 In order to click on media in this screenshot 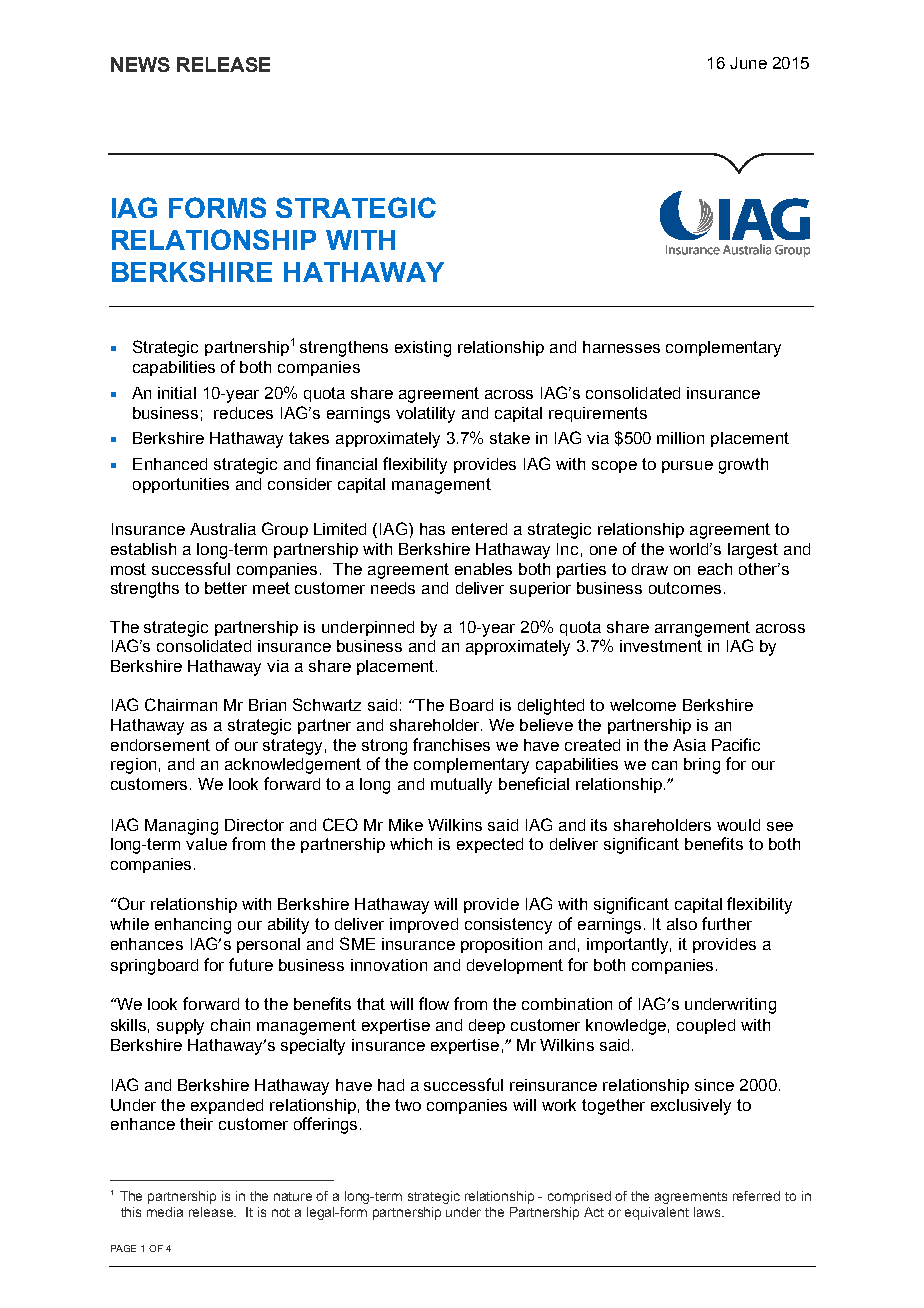, I will do `click(165, 1212)`.
